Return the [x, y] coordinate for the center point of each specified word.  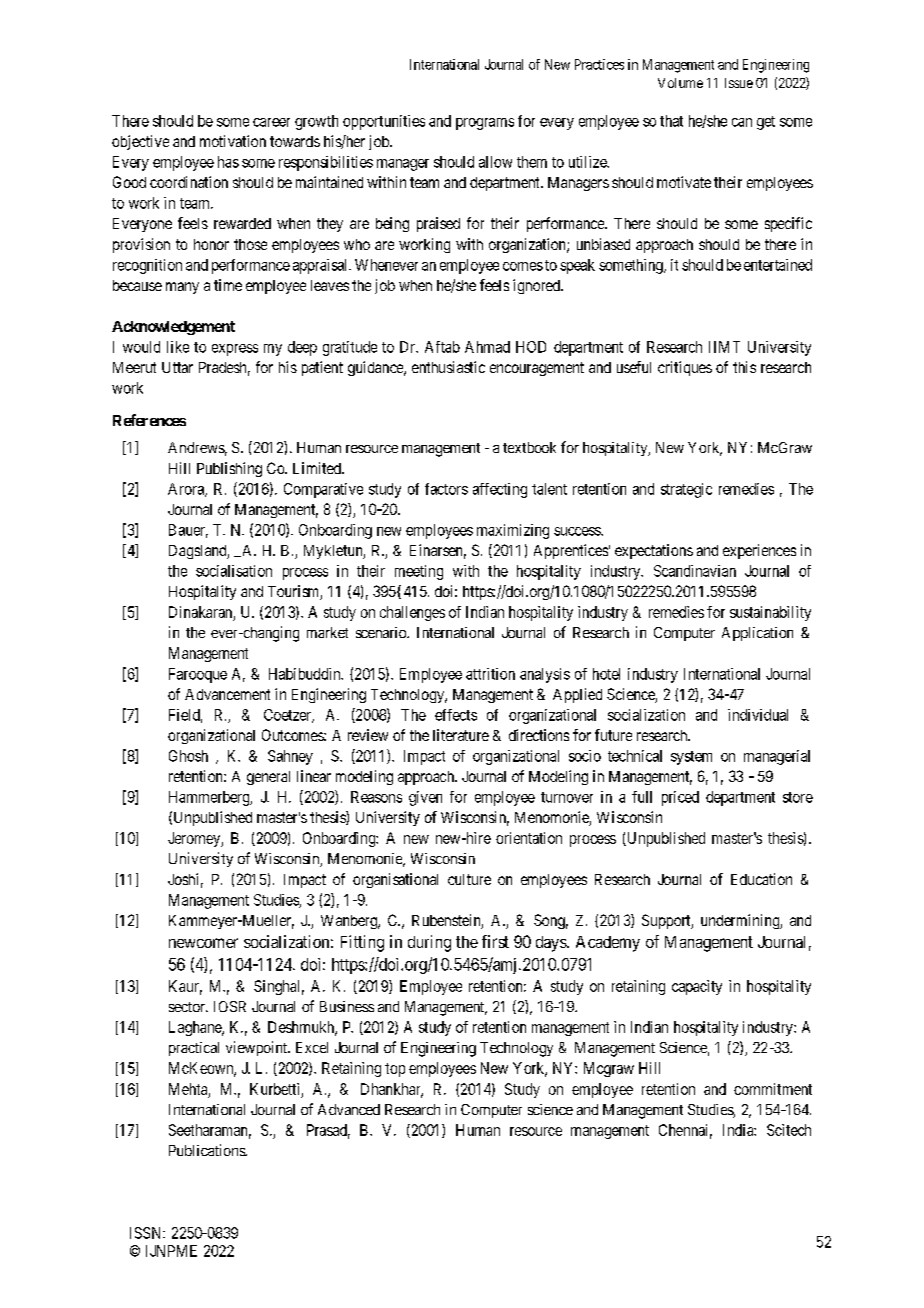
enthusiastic [448, 367]
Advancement [227, 694]
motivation [233, 141]
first [495, 941]
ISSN [147, 1233]
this [744, 367]
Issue [739, 83]
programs [485, 124]
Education [761, 879]
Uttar [177, 367]
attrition [490, 674]
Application [757, 634]
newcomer [203, 943]
